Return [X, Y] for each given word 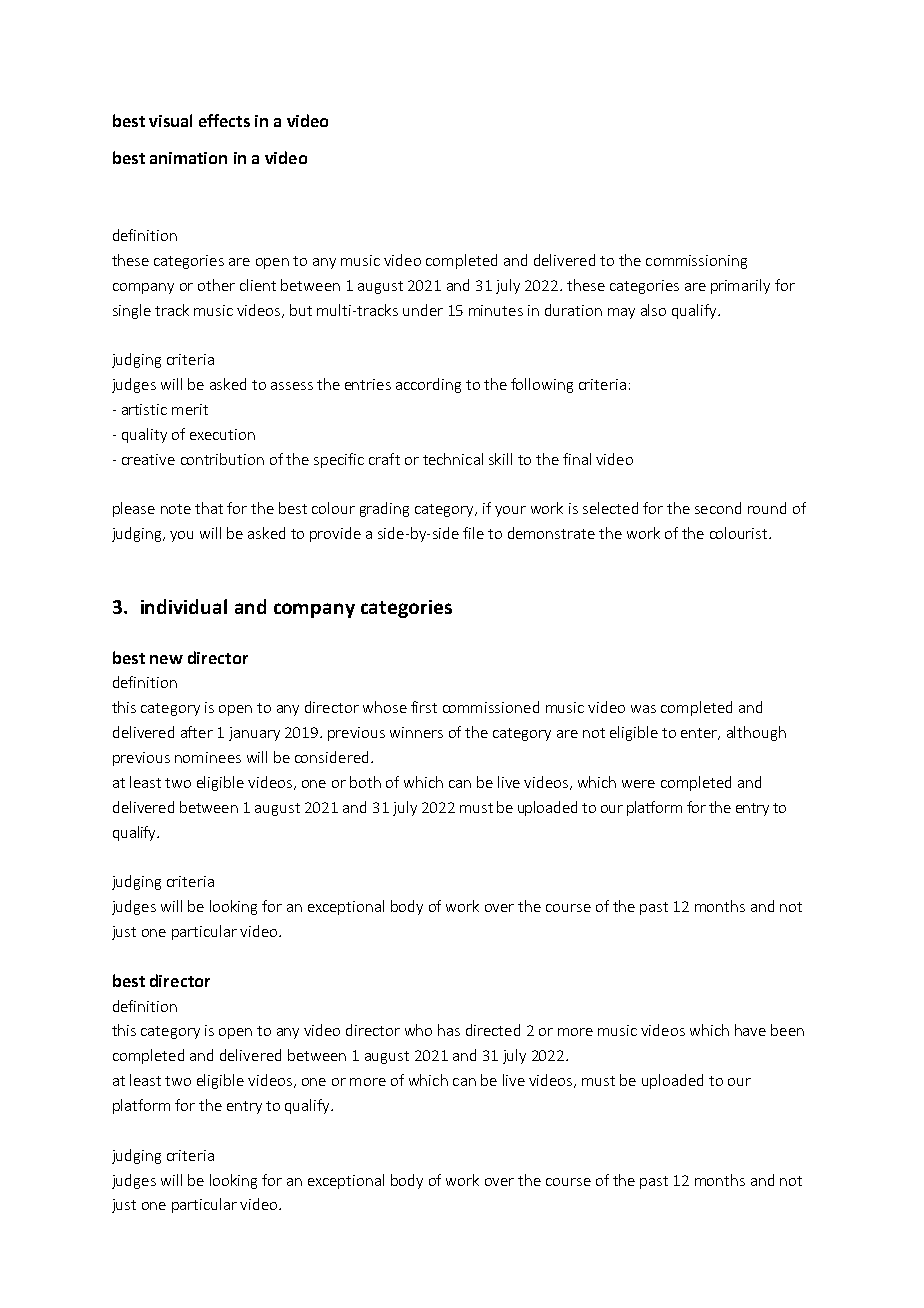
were [638, 784]
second [718, 508]
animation [188, 158]
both [365, 782]
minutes [496, 310]
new [166, 659]
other [216, 285]
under [423, 310]
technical [453, 459]
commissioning [696, 262]
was [643, 709]
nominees [208, 757]
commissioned [491, 707]
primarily [740, 286]
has [449, 1030]
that [209, 508]
